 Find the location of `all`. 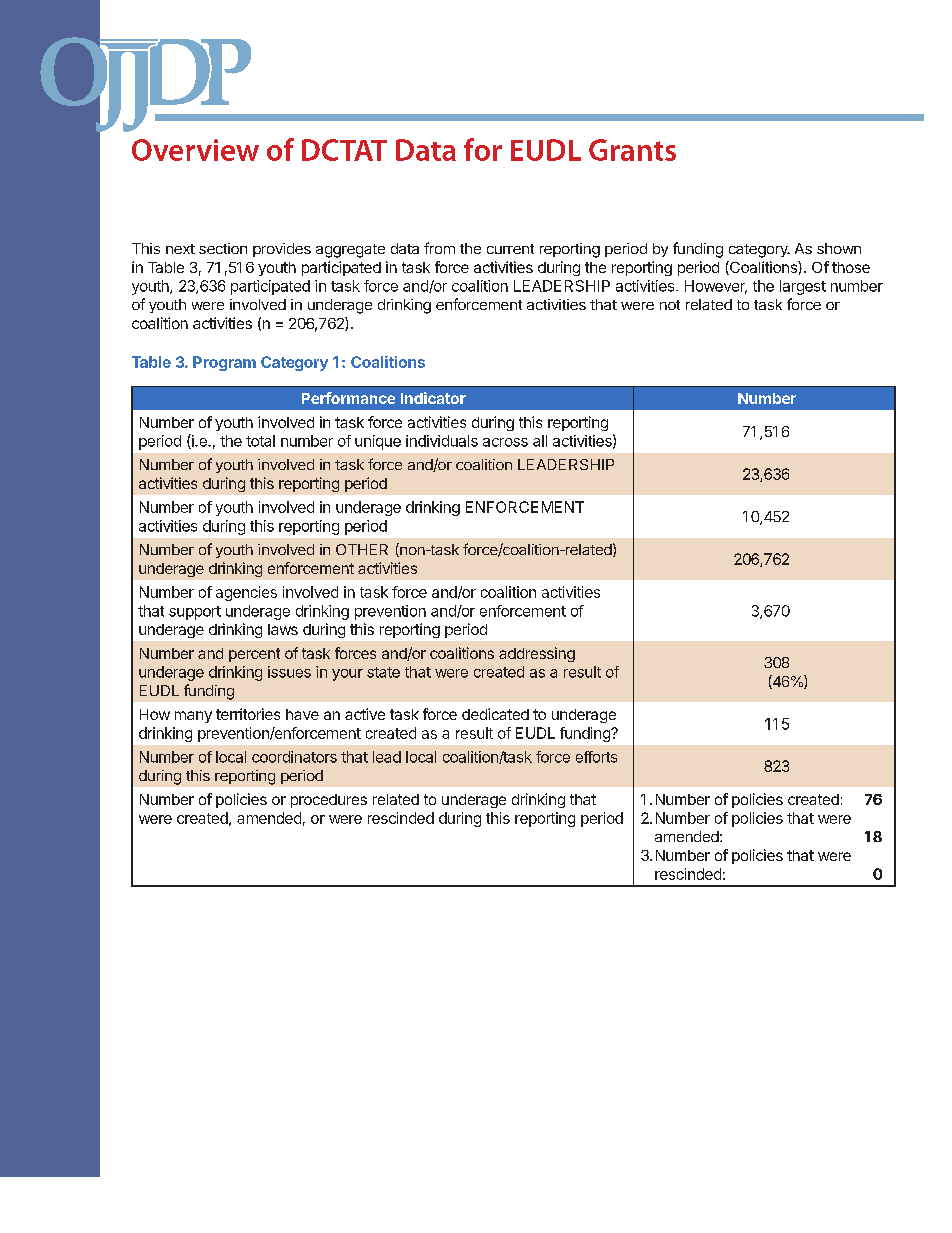

all is located at coordinates (540, 441).
